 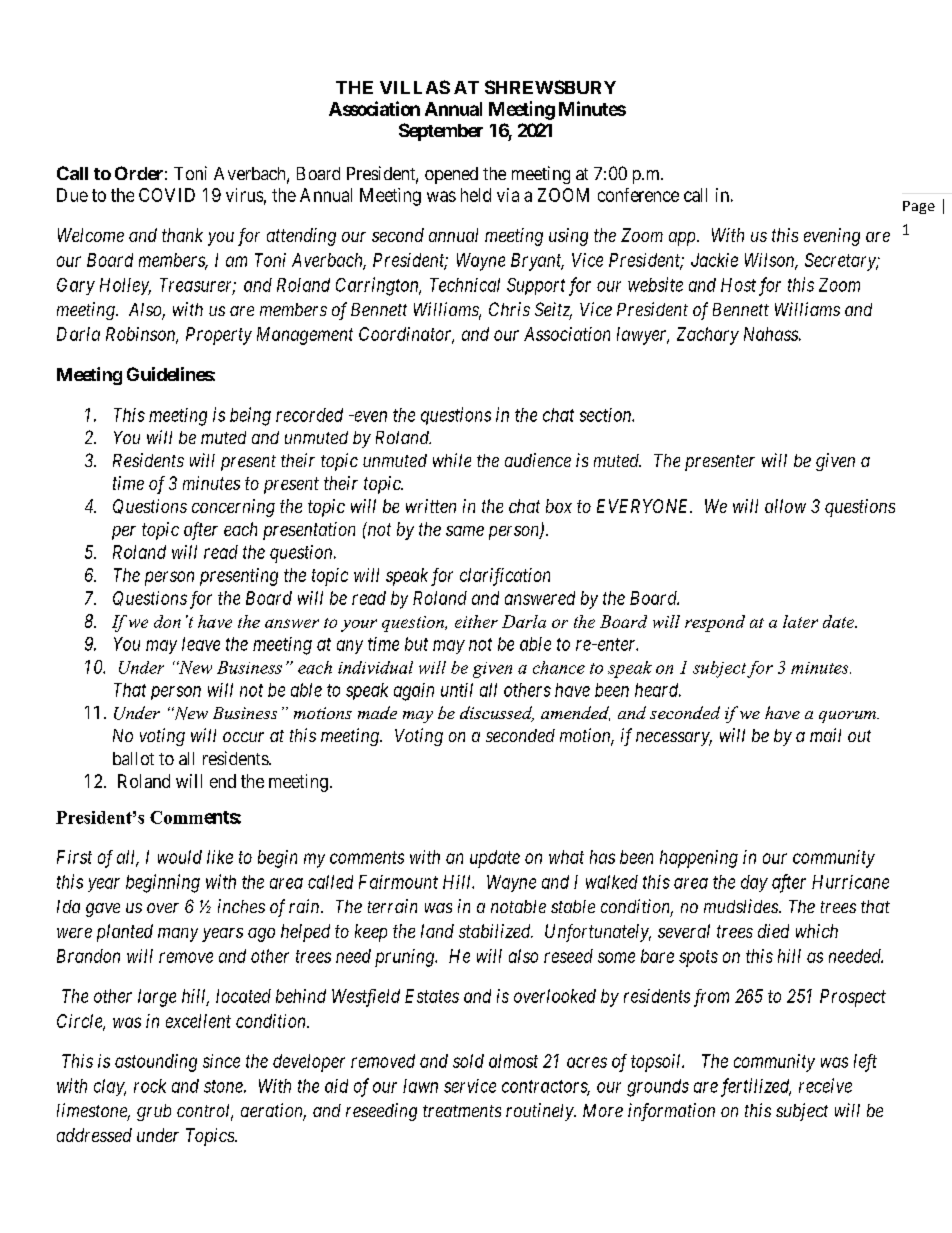 I want to click on September, so click(x=441, y=132).
